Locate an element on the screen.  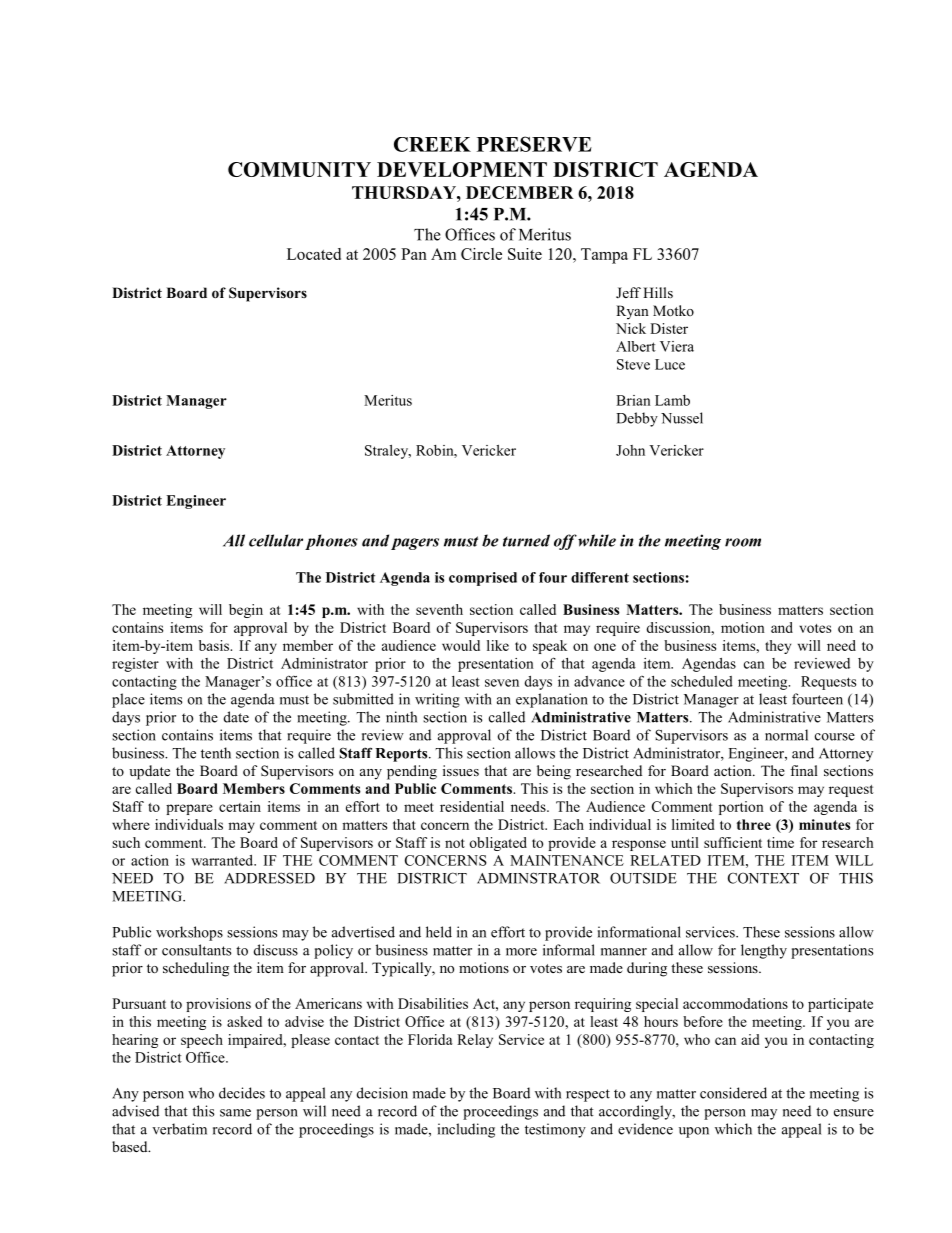
like is located at coordinates (498, 645).
